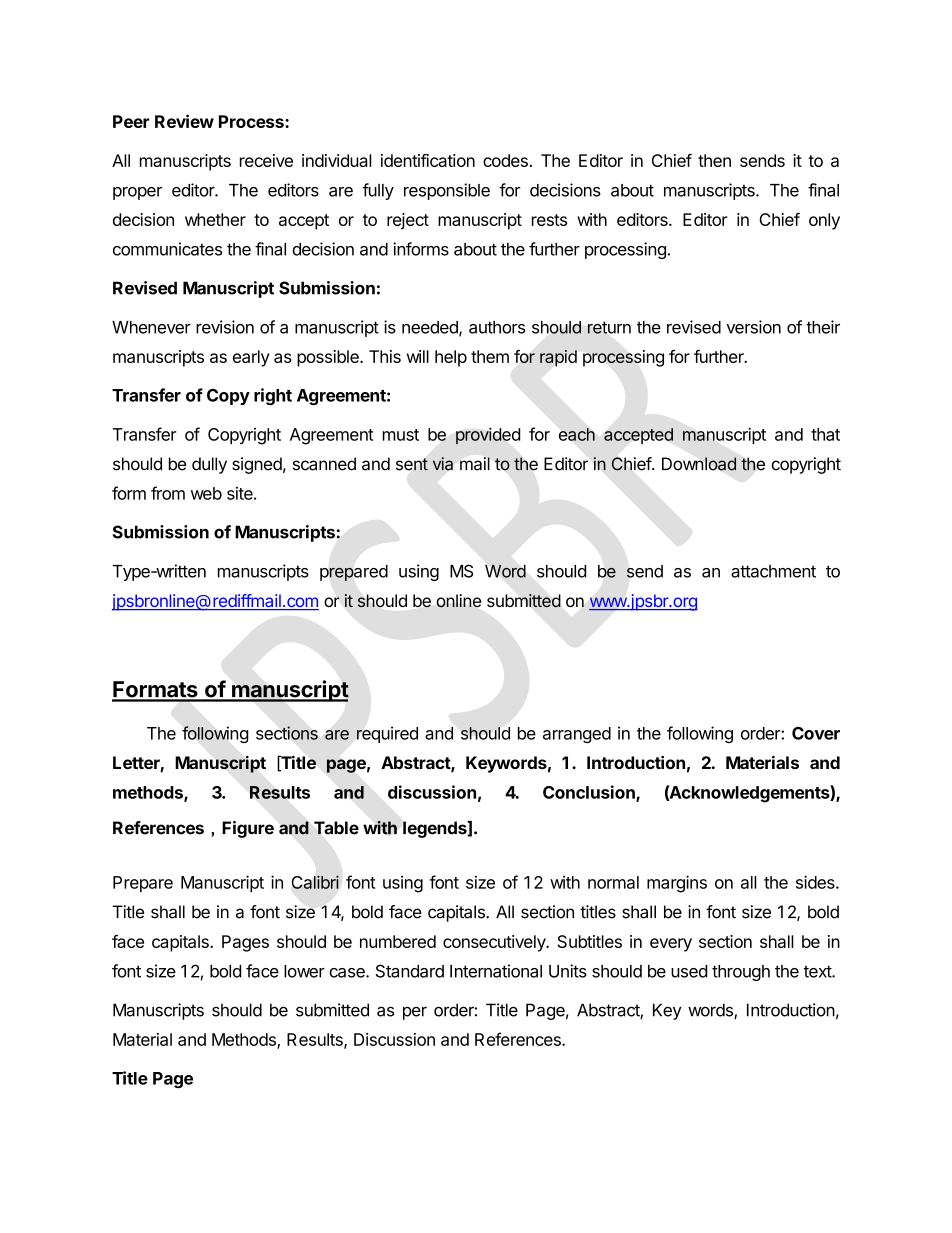 Image resolution: width=952 pixels, height=1233 pixels. What do you see at coordinates (443, 464) in the image?
I see `via` at bounding box center [443, 464].
